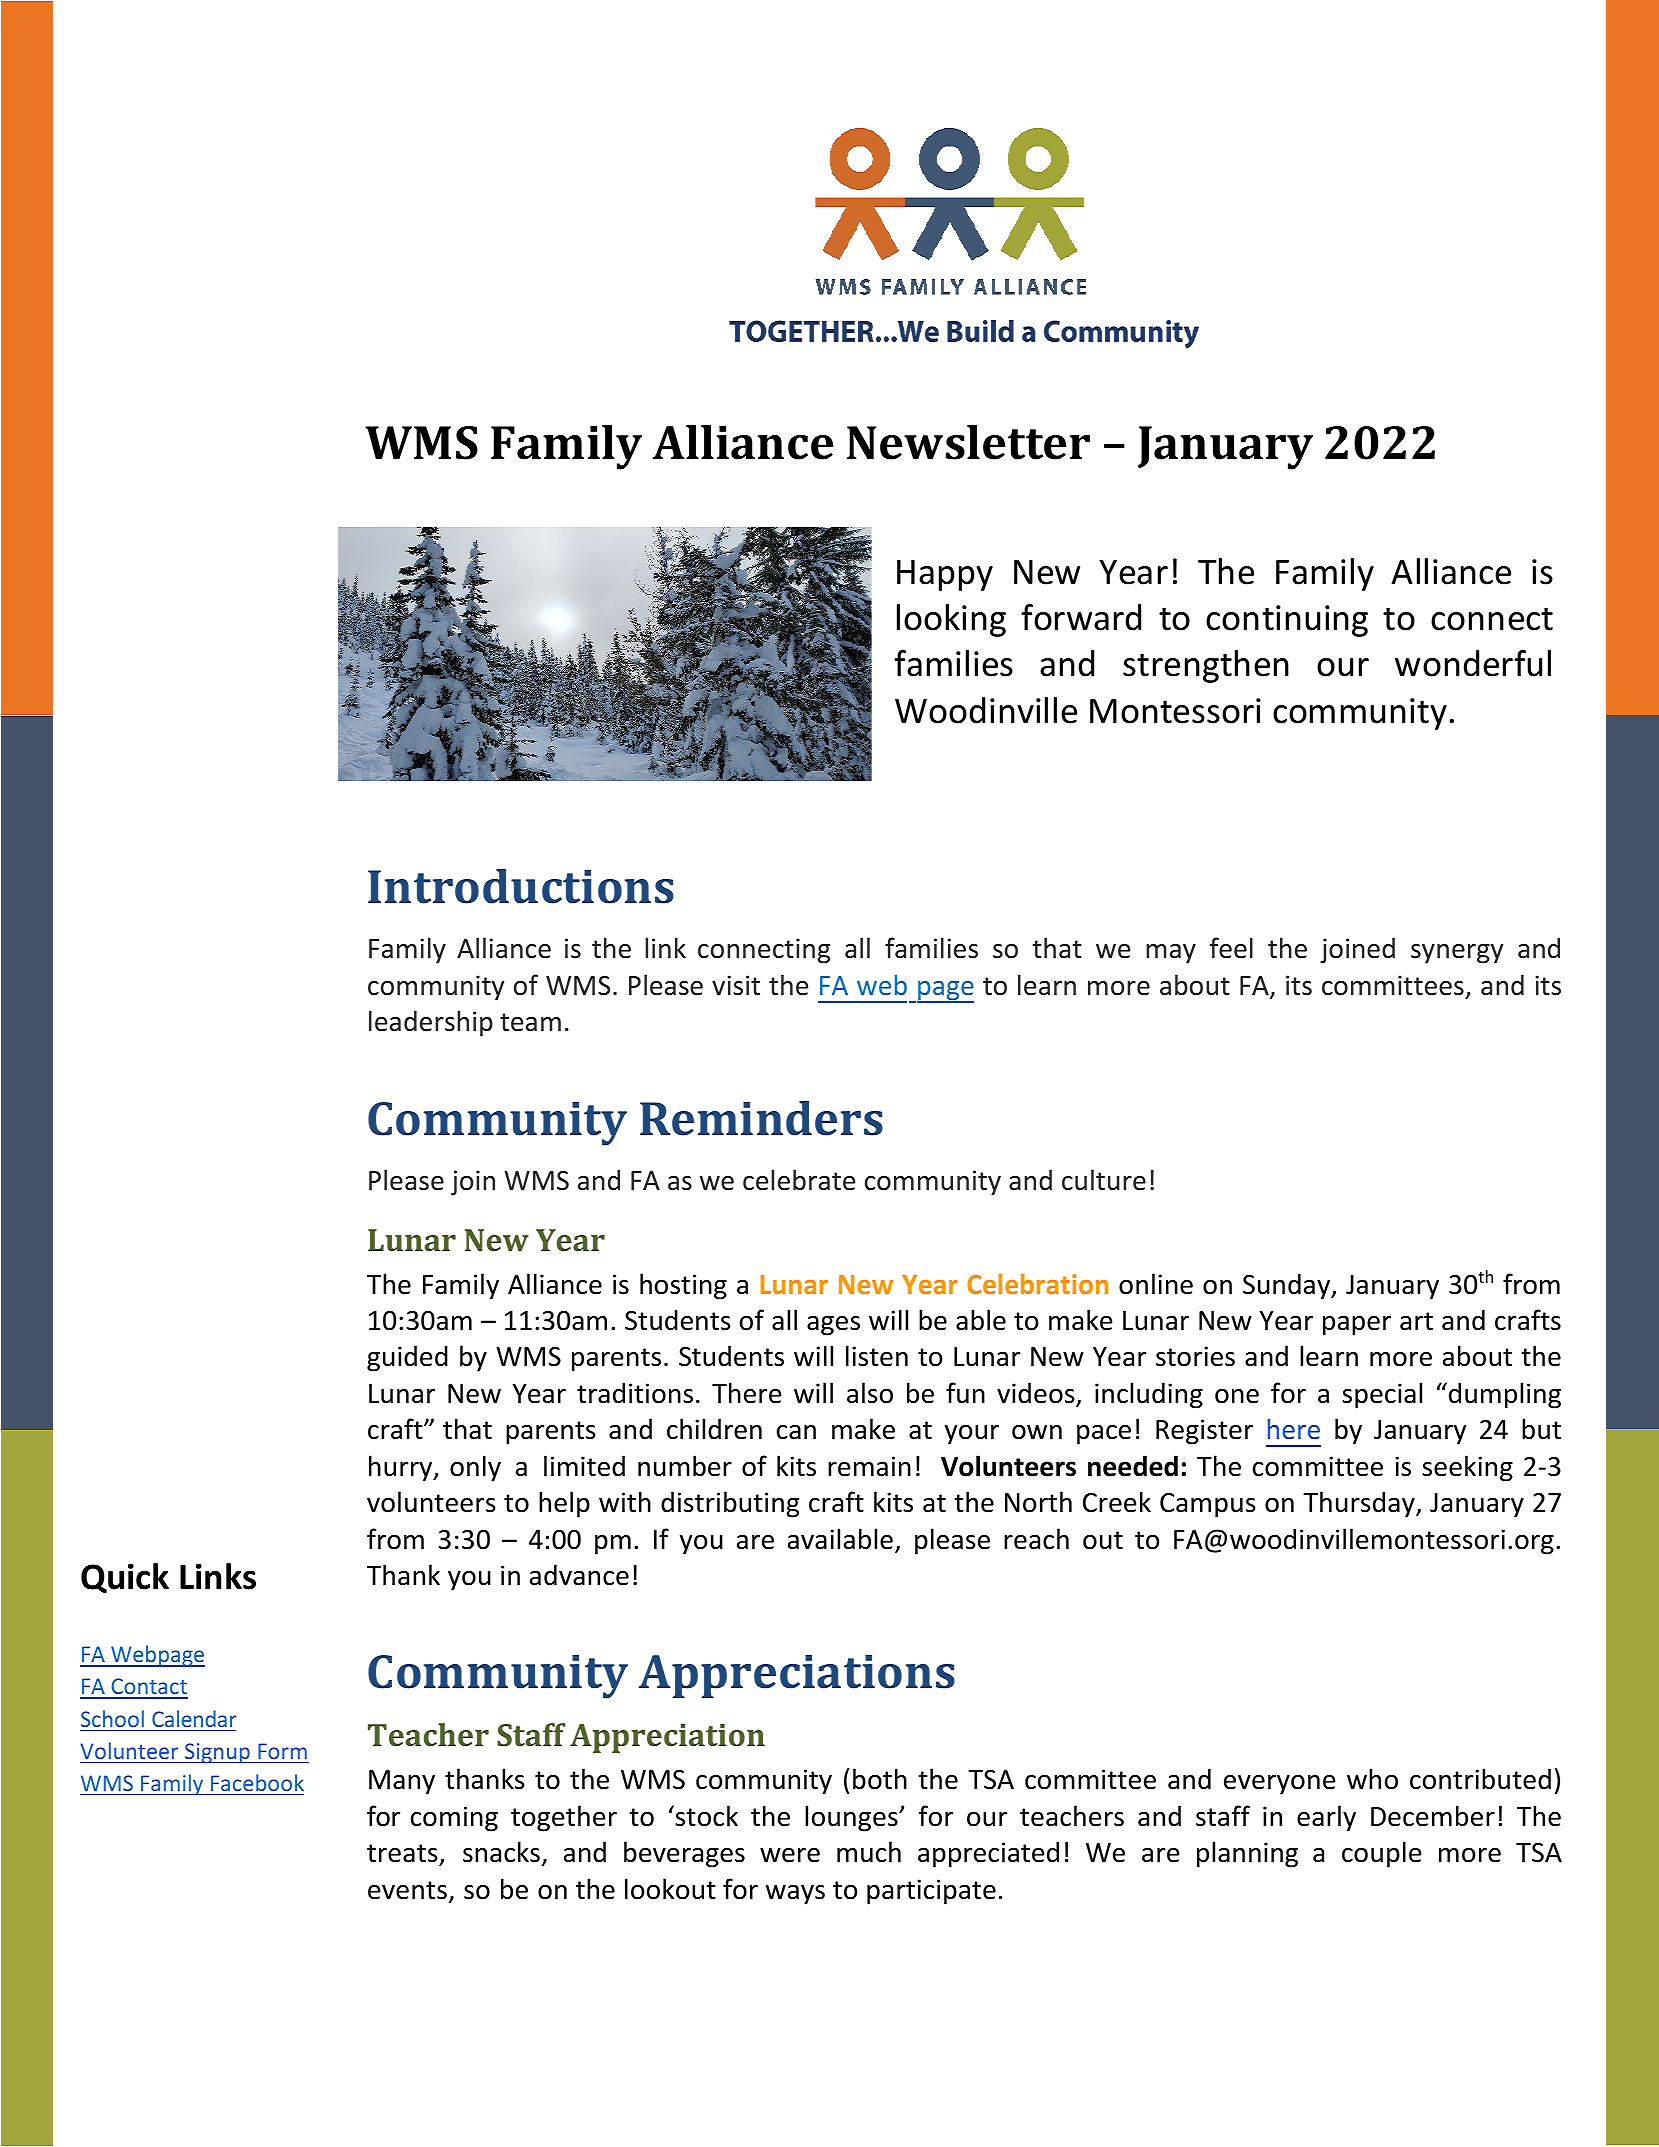 This image has width=1659, height=2147. I want to click on were, so click(790, 1855).
